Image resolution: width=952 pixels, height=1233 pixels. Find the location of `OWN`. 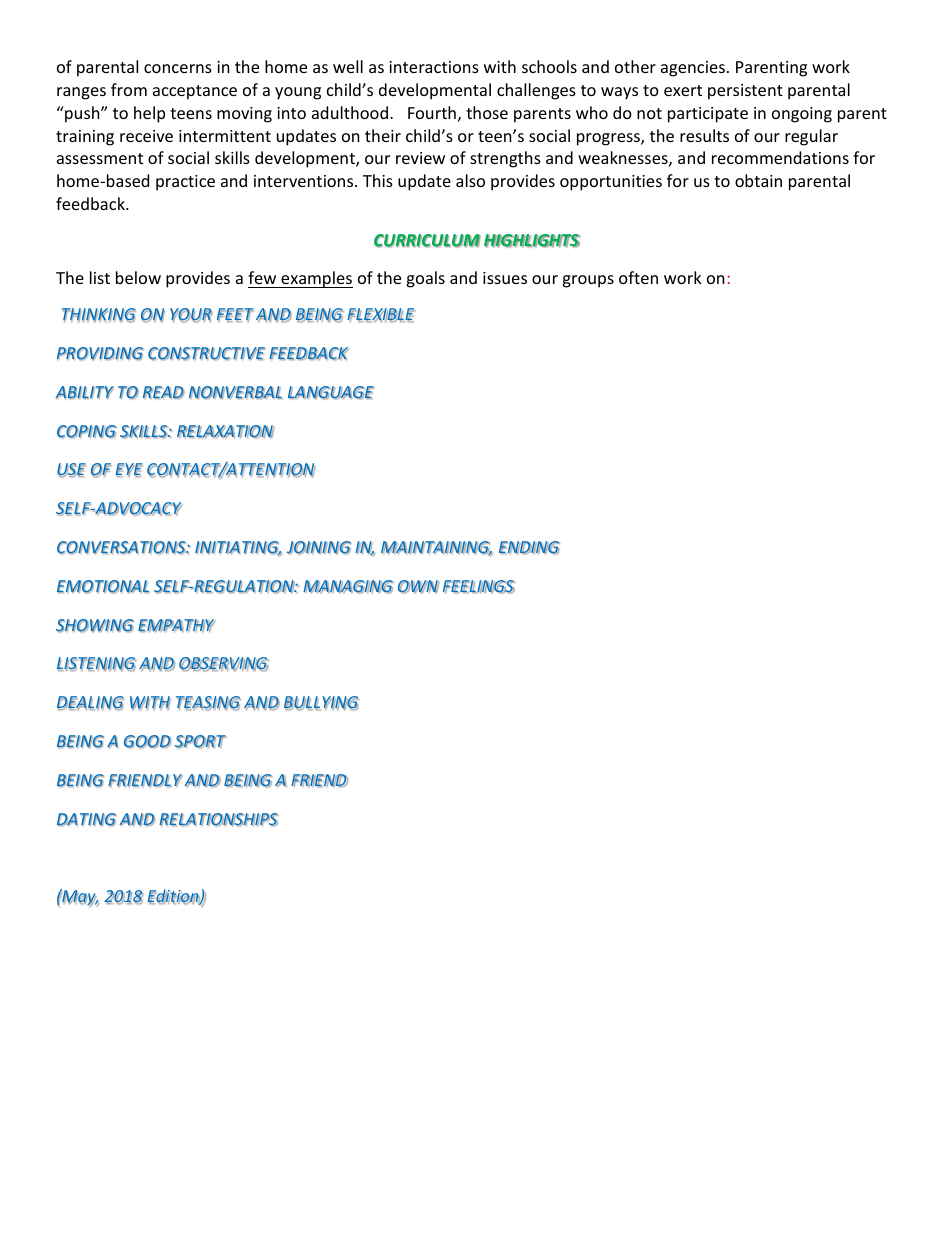

OWN is located at coordinates (418, 587).
